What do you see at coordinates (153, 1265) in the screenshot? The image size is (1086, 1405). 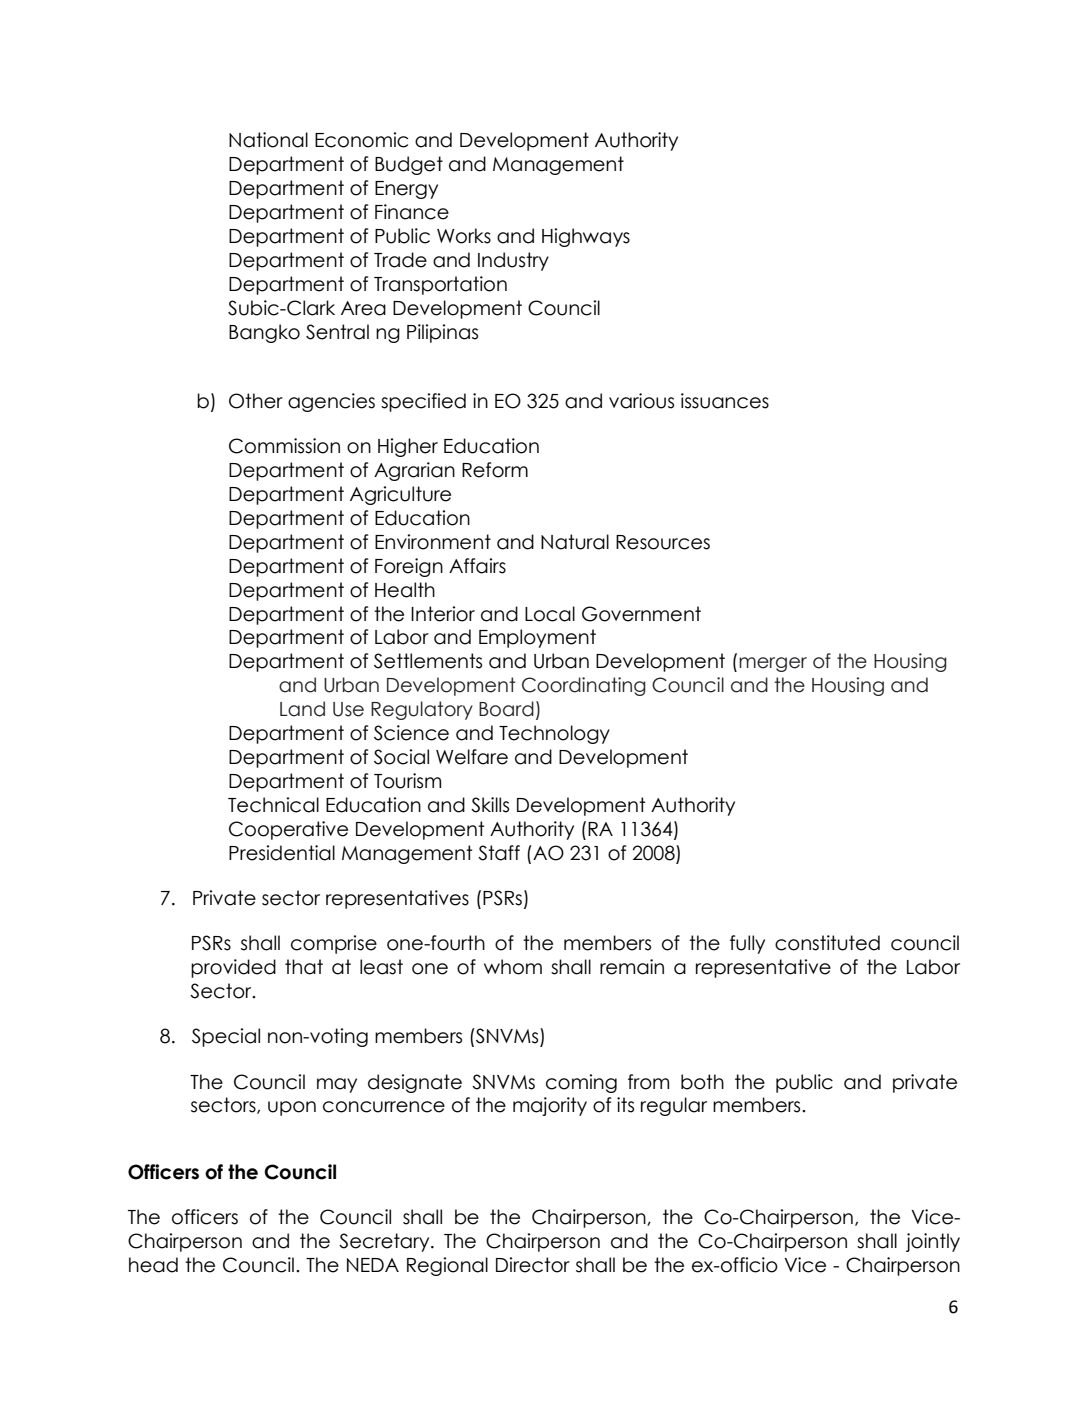 I see `head` at bounding box center [153, 1265].
